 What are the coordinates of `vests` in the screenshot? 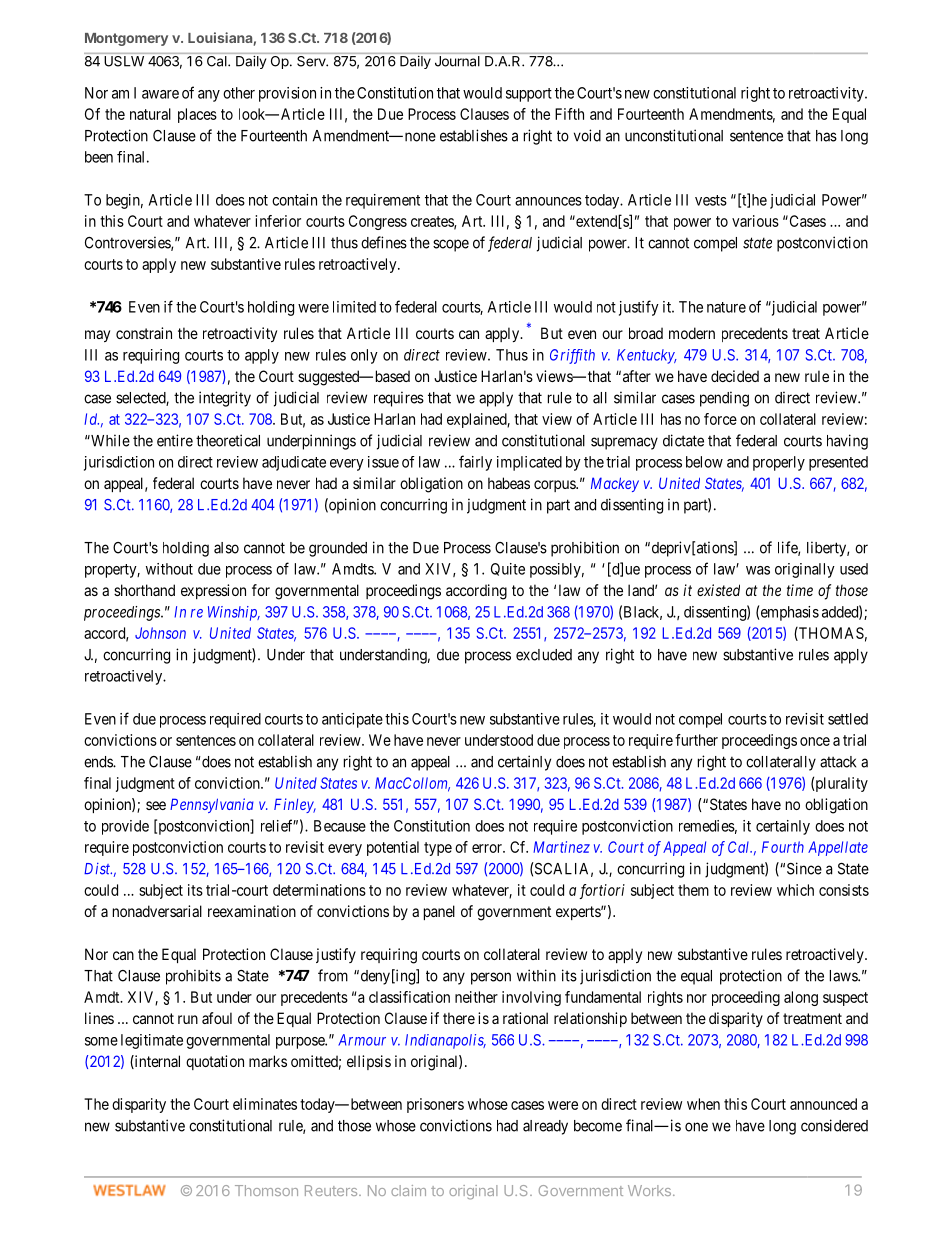 It's located at (711, 200).
